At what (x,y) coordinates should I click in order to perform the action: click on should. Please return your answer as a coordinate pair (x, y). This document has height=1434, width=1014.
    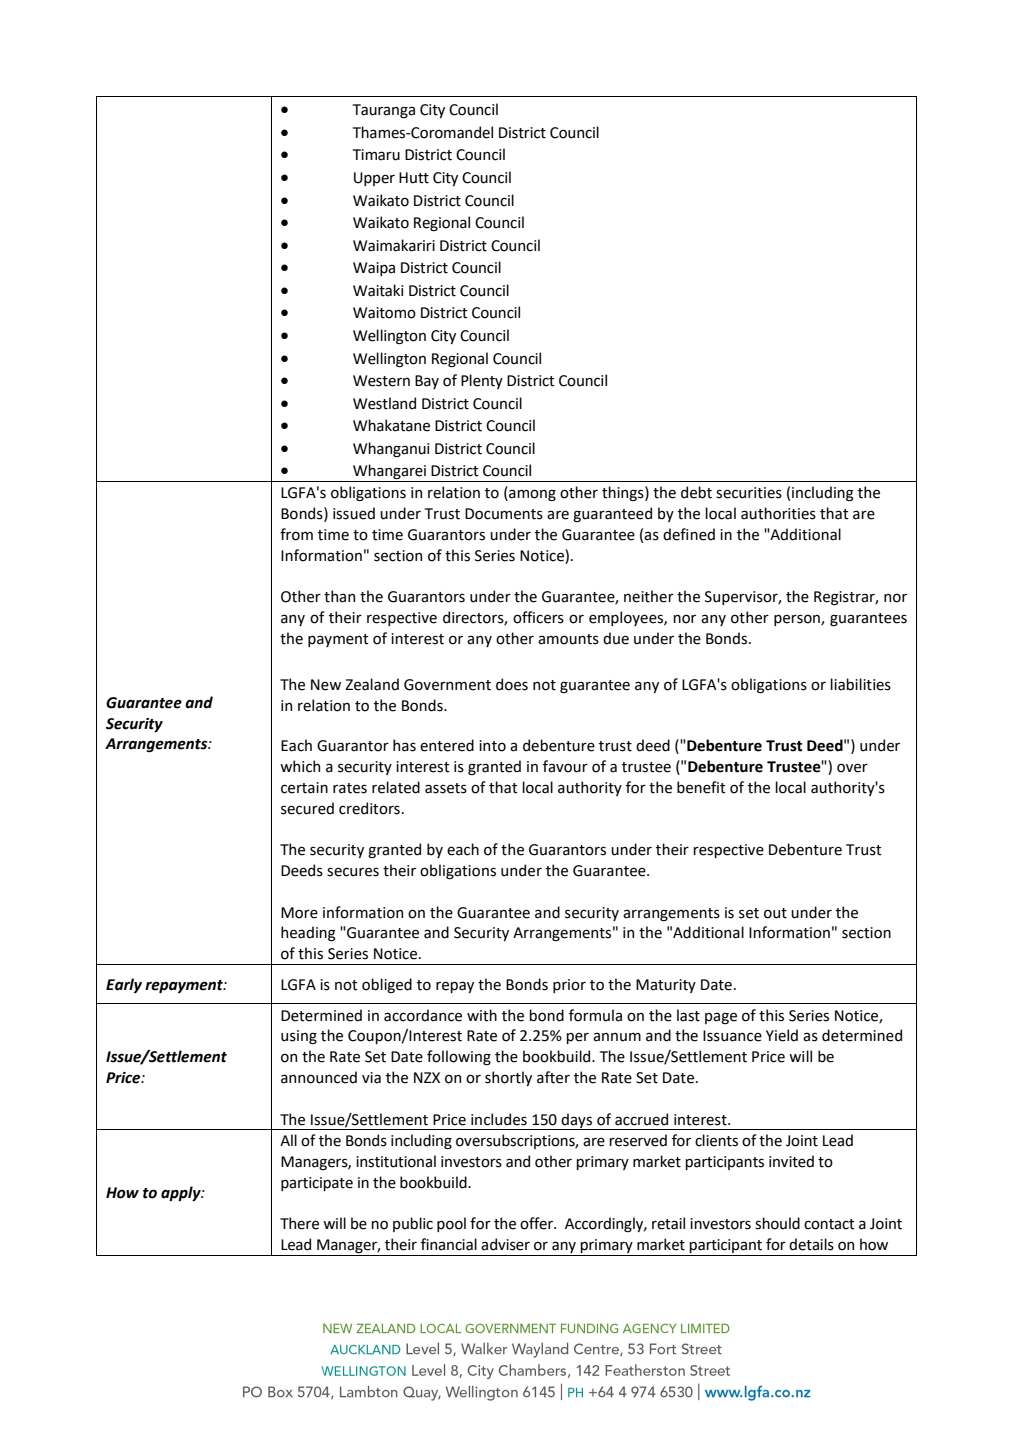
    Looking at the image, I should click on (777, 1223).
